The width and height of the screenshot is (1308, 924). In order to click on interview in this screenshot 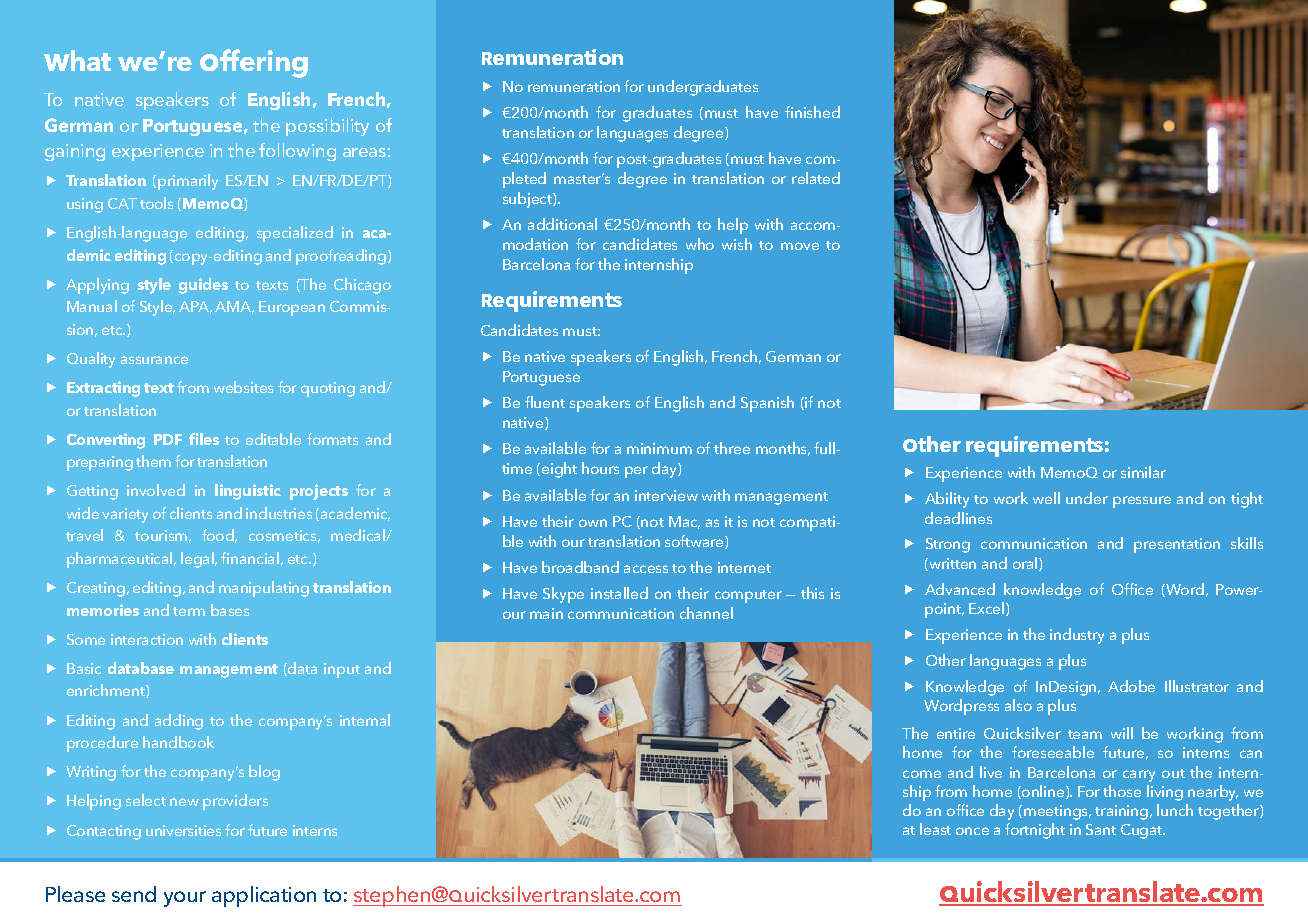, I will do `click(666, 495)`.
